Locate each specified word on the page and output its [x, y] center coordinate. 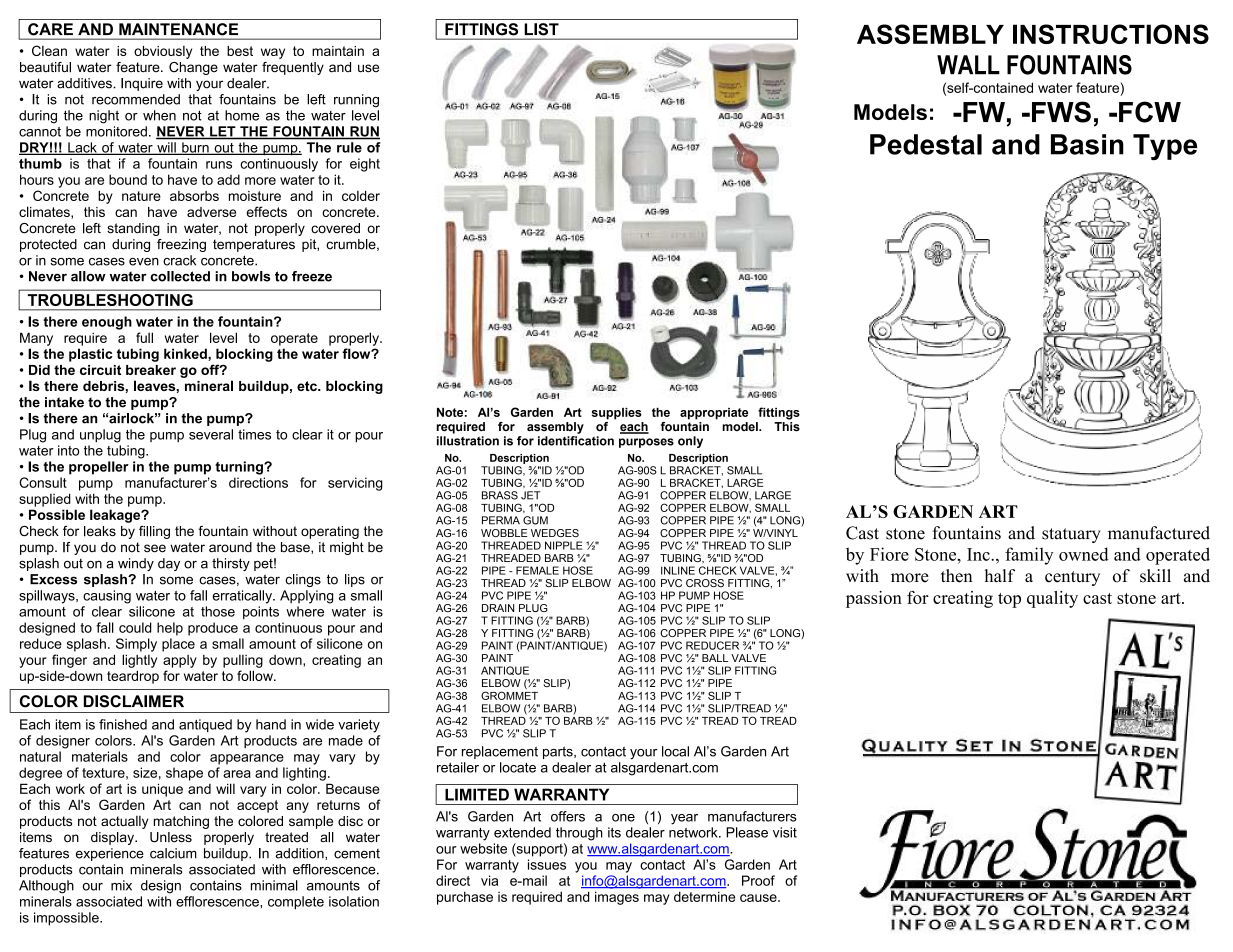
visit [785, 832]
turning [240, 468]
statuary [1071, 535]
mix [121, 885]
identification [576, 441]
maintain [338, 51]
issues [547, 864]
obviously [163, 52]
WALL [968, 65]
